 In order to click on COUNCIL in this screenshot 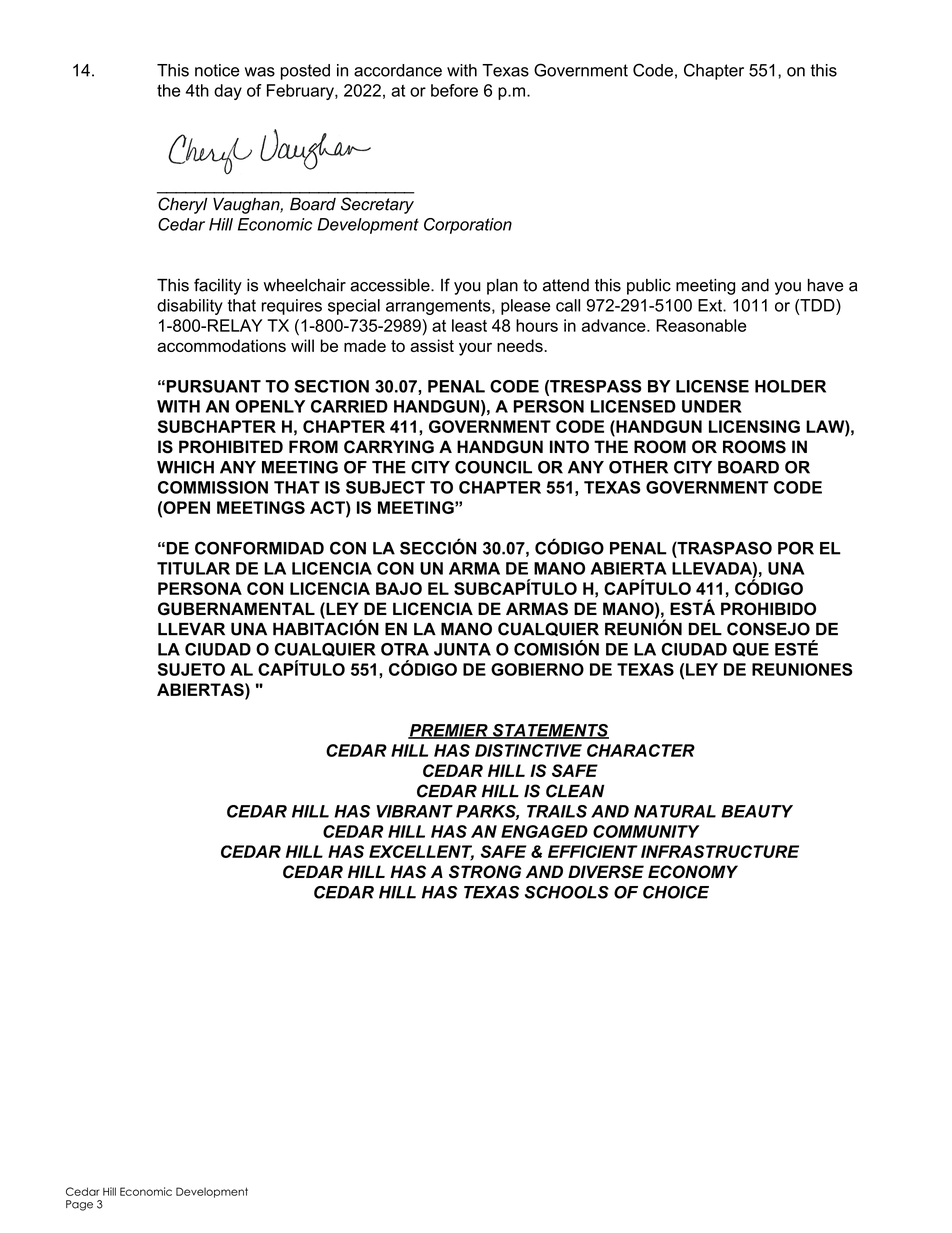, I will do `click(493, 467)`.
